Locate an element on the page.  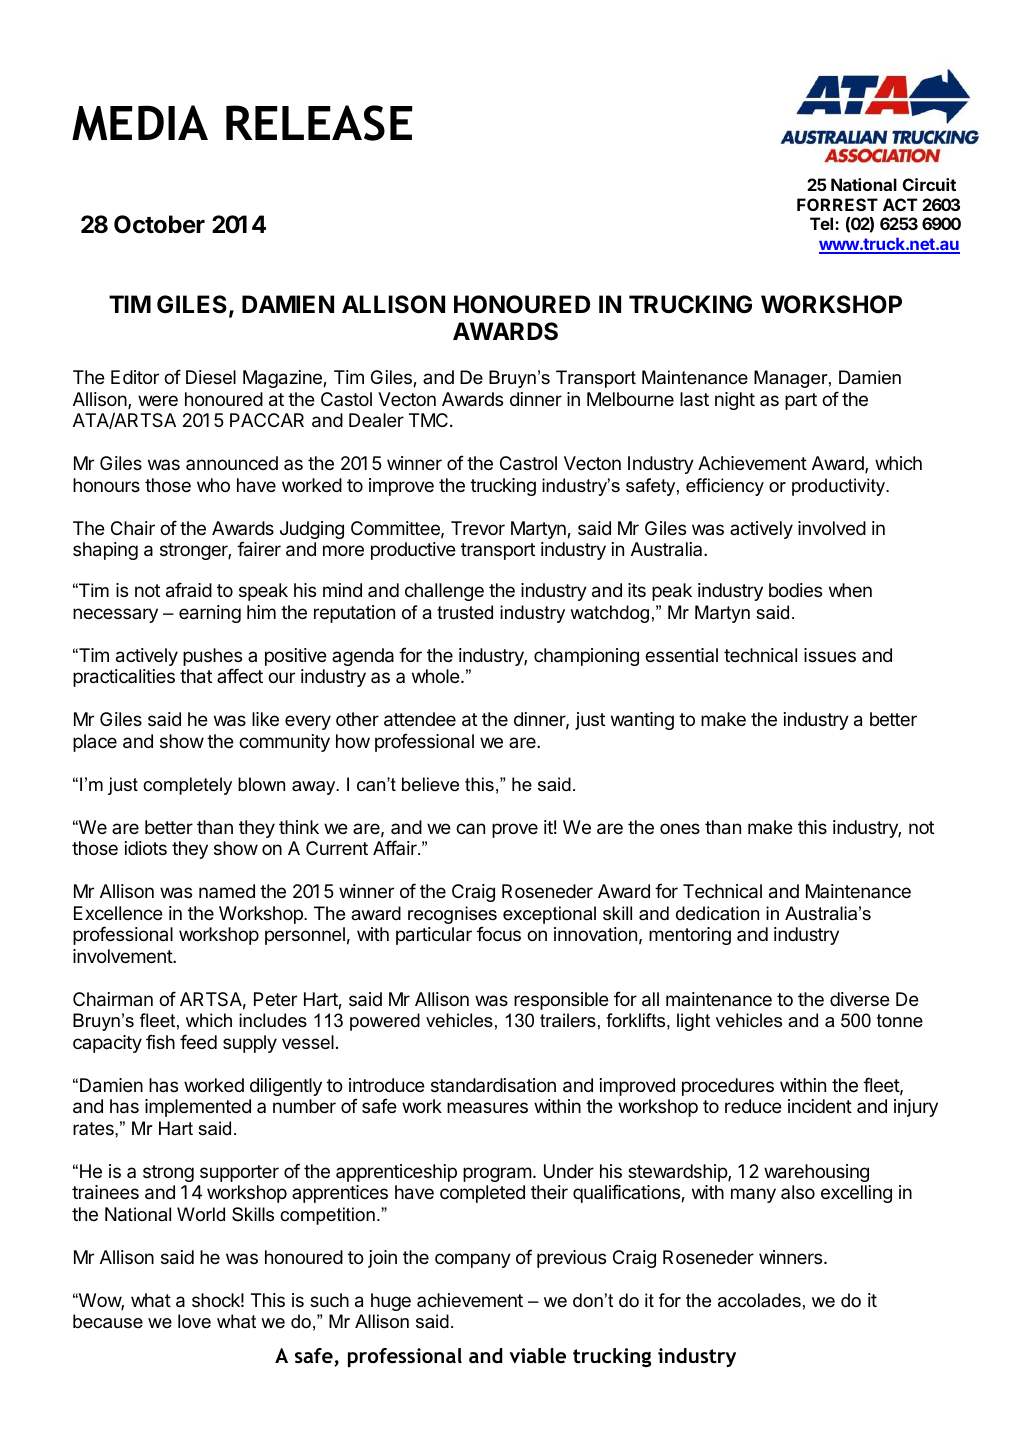
love is located at coordinates (194, 1321).
